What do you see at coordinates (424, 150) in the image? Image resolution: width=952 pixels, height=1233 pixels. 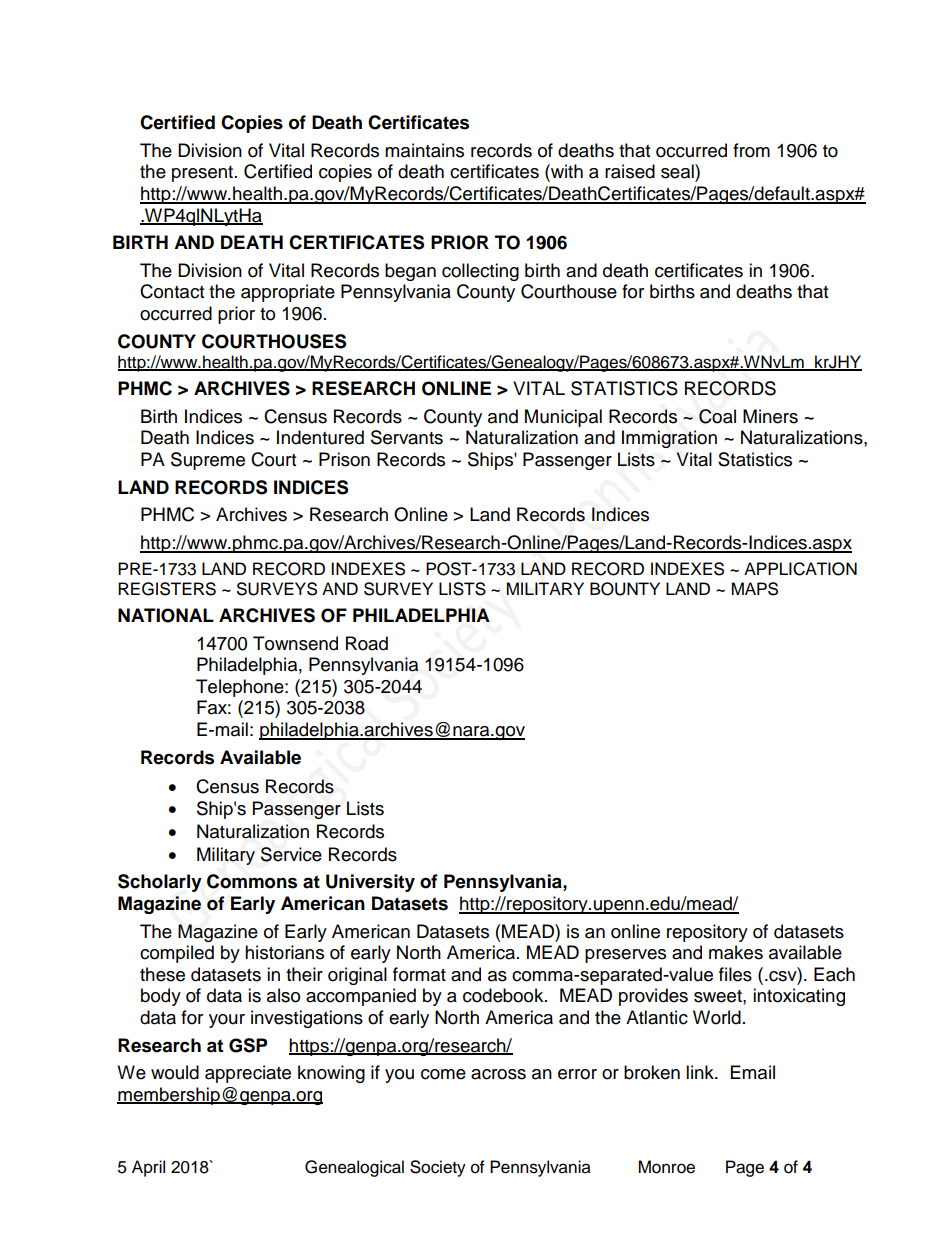 I see `maintains` at bounding box center [424, 150].
